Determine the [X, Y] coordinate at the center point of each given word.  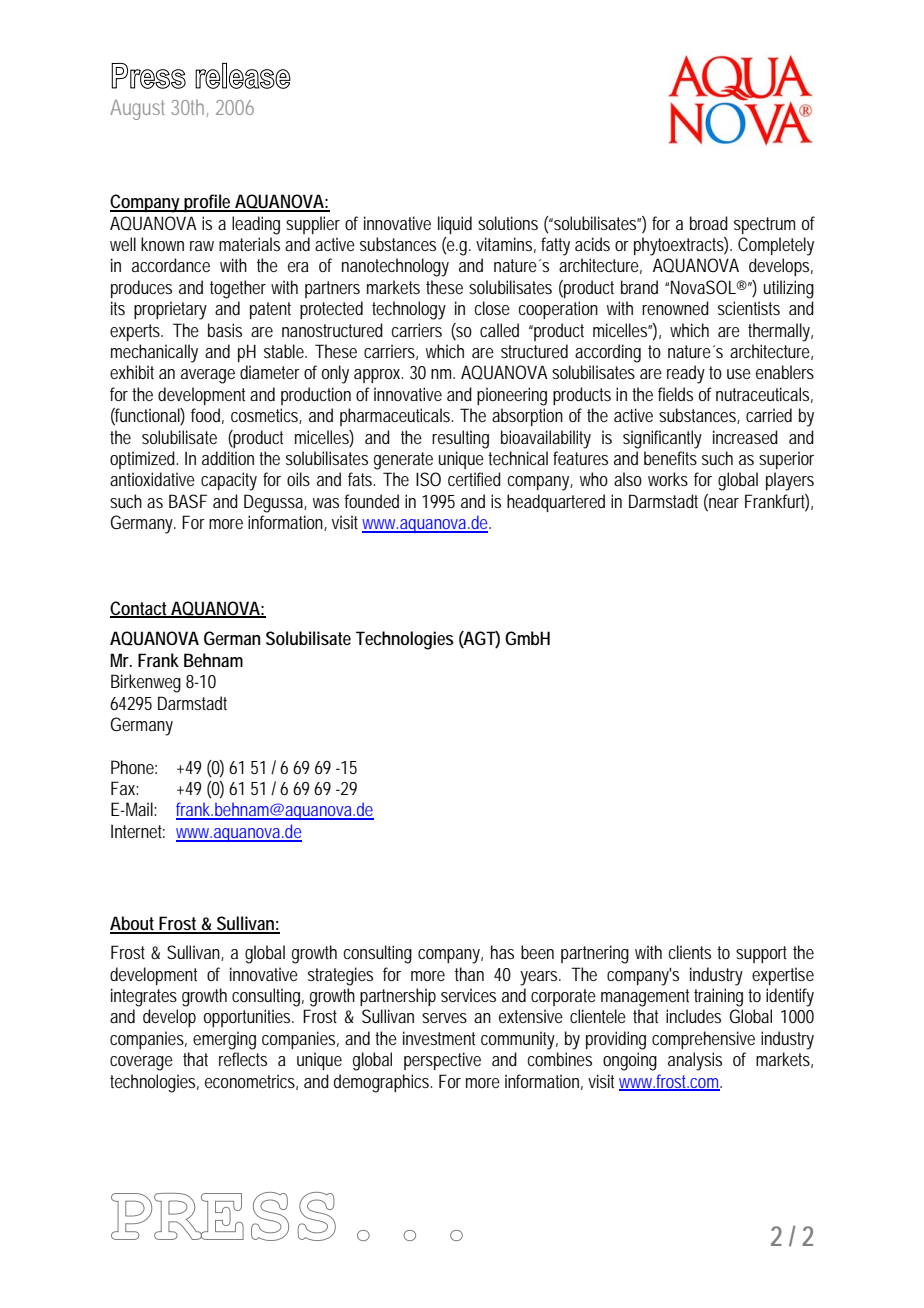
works [668, 479]
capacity [229, 481]
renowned [675, 308]
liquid [455, 225]
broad [709, 223]
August [137, 110]
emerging [224, 1040]
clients [690, 952]
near [723, 502]
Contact [140, 609]
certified [474, 479]
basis [225, 330]
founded [372, 501]
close [492, 308]
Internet [138, 831]
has [502, 952]
